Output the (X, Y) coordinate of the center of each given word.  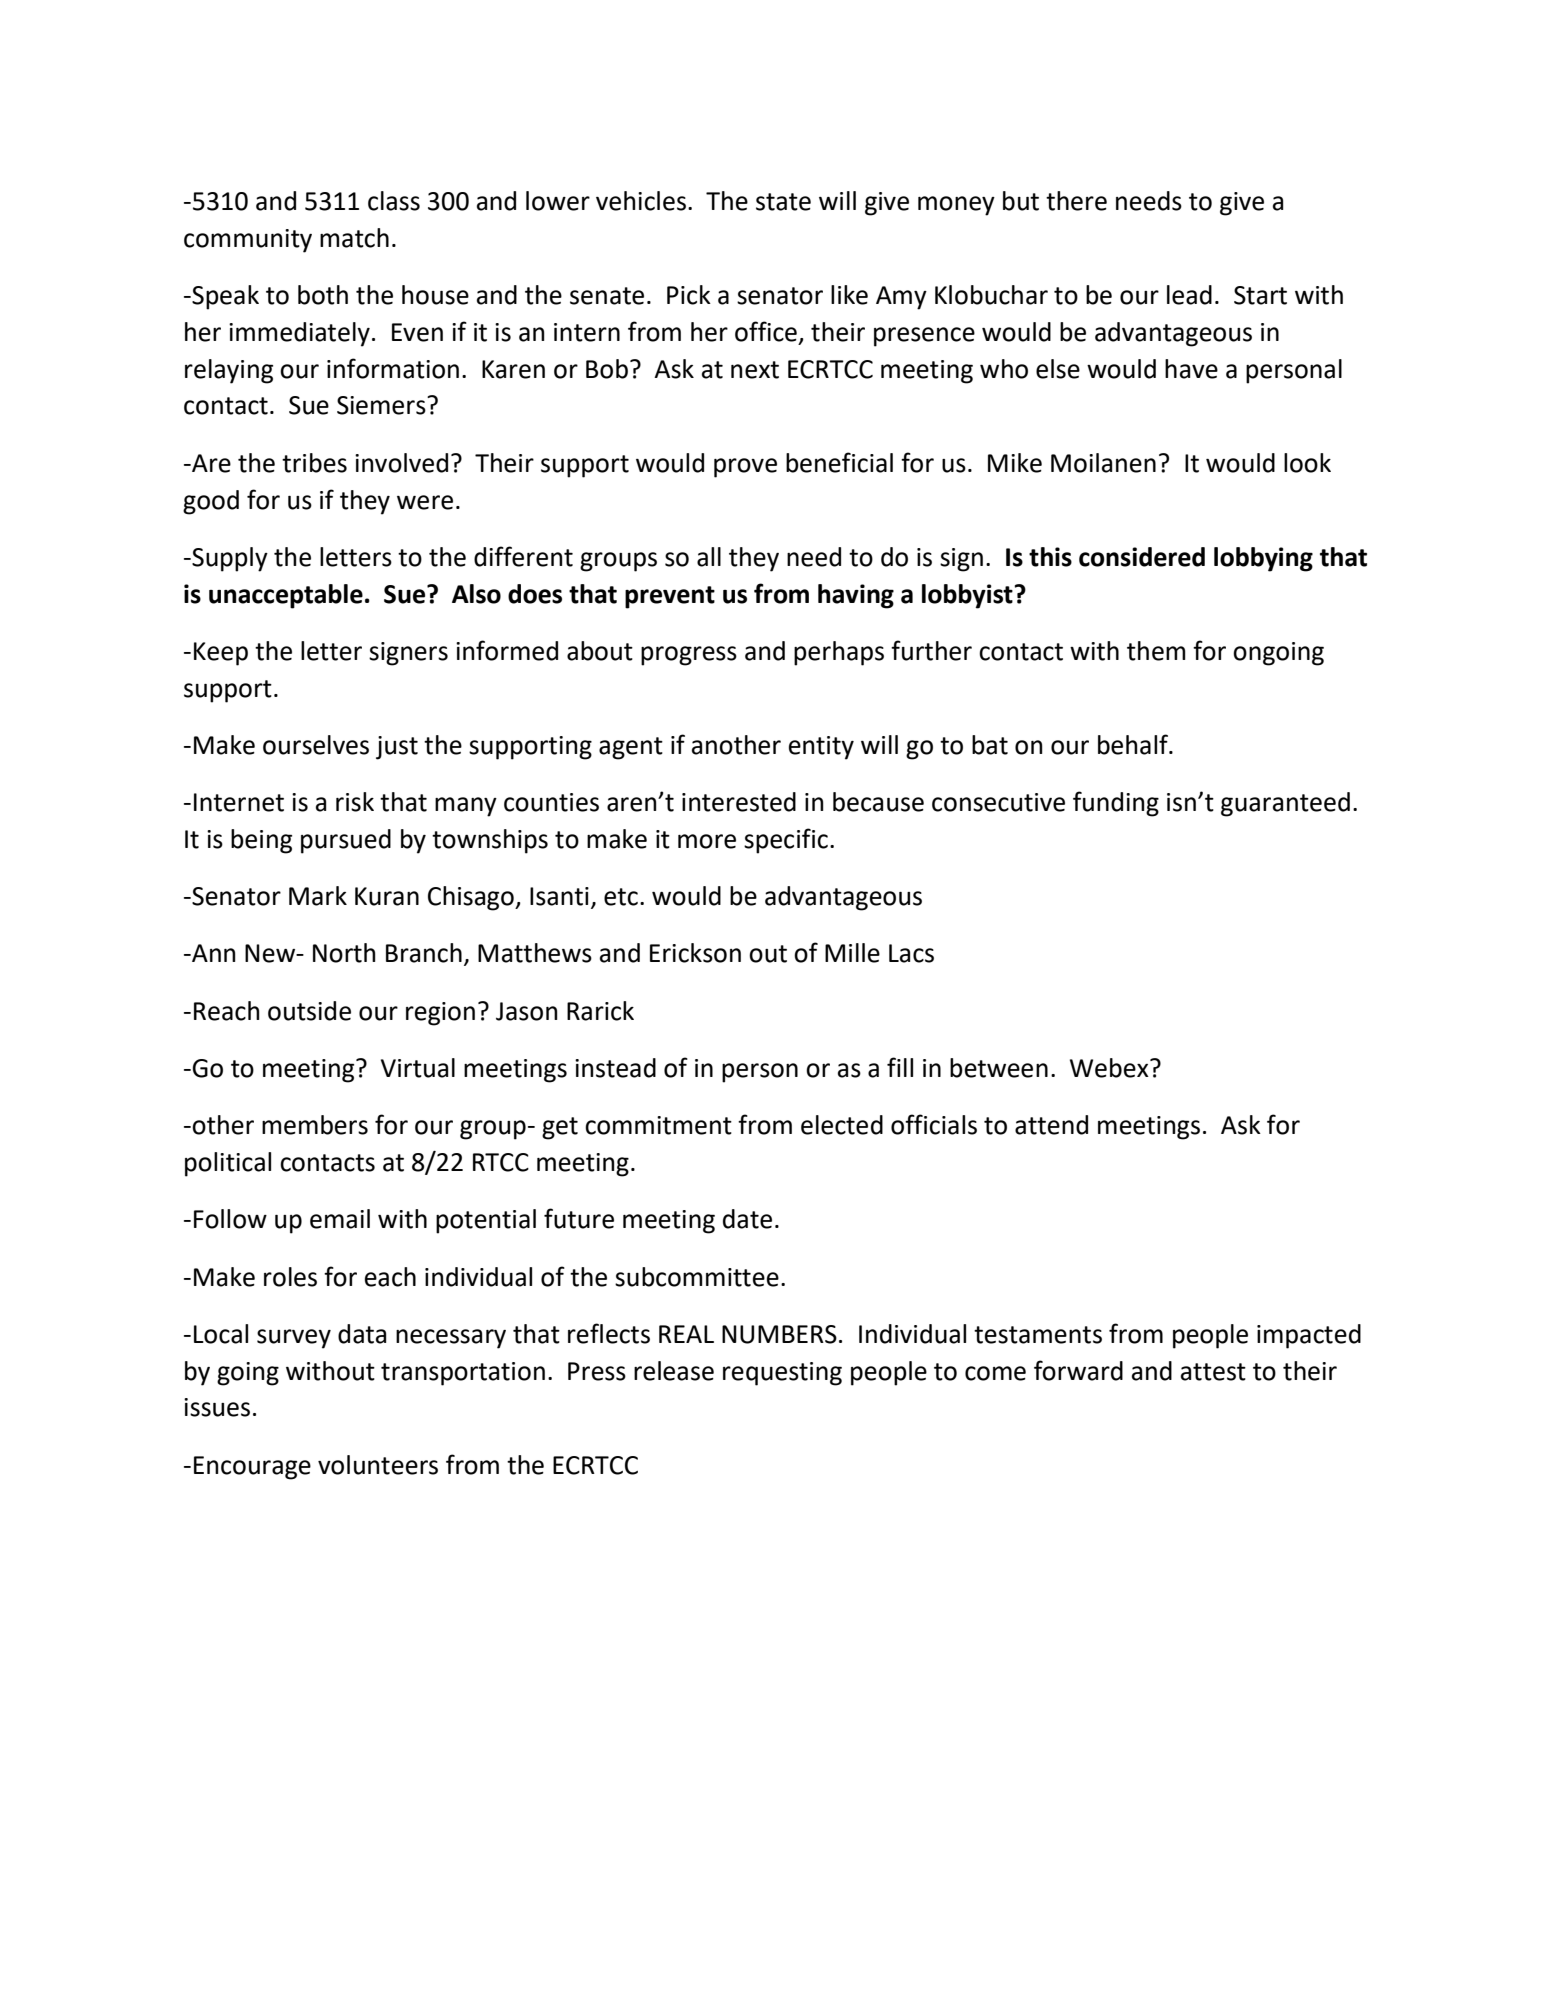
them (1156, 651)
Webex (1110, 1068)
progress (689, 656)
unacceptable (286, 596)
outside (309, 1011)
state (783, 202)
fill (900, 1067)
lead (1189, 295)
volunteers (378, 1465)
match (354, 238)
